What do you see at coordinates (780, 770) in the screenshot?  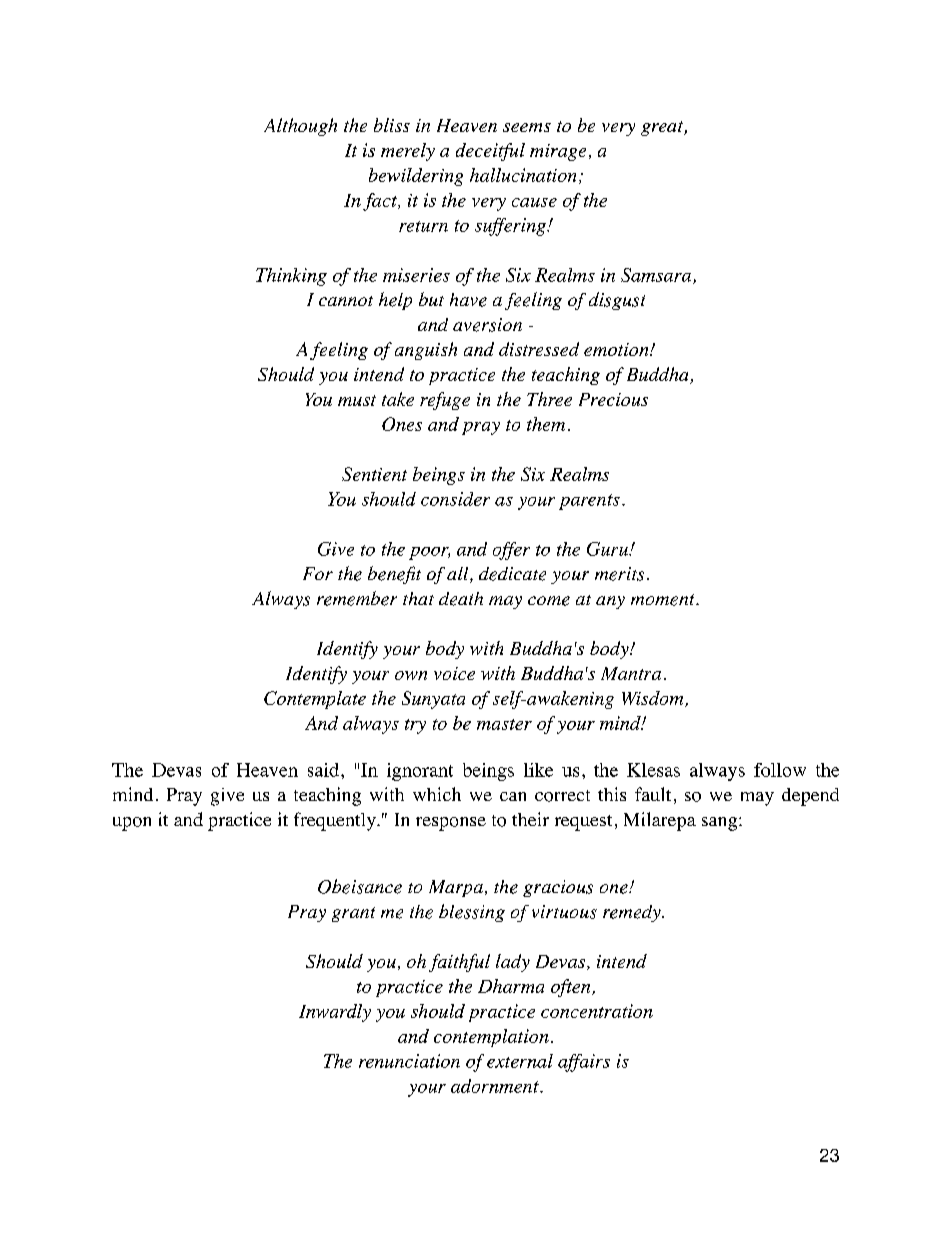 I see `follow` at bounding box center [780, 770].
